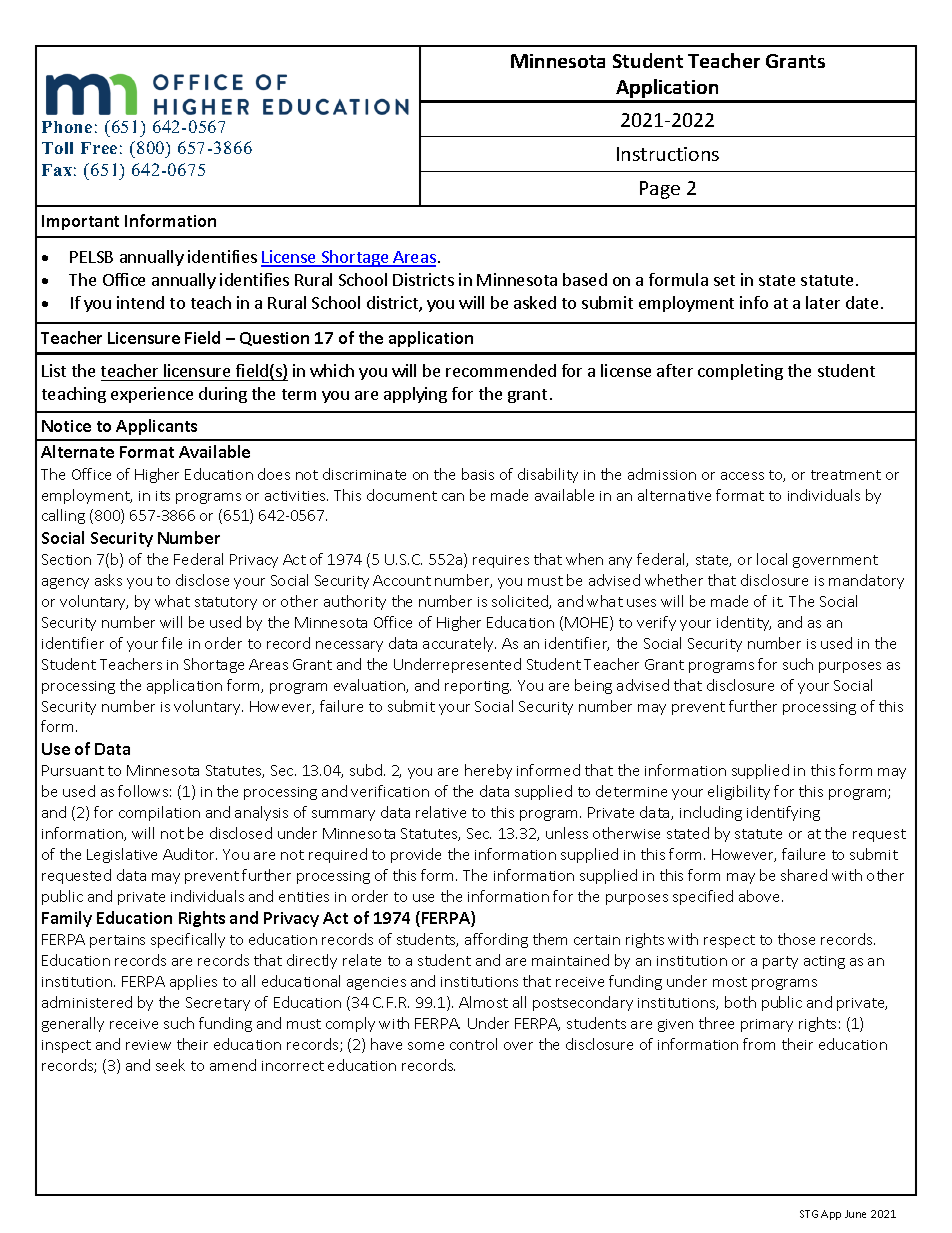 Image resolution: width=952 pixels, height=1233 pixels. What do you see at coordinates (170, 1065) in the screenshot?
I see `seek` at bounding box center [170, 1065].
